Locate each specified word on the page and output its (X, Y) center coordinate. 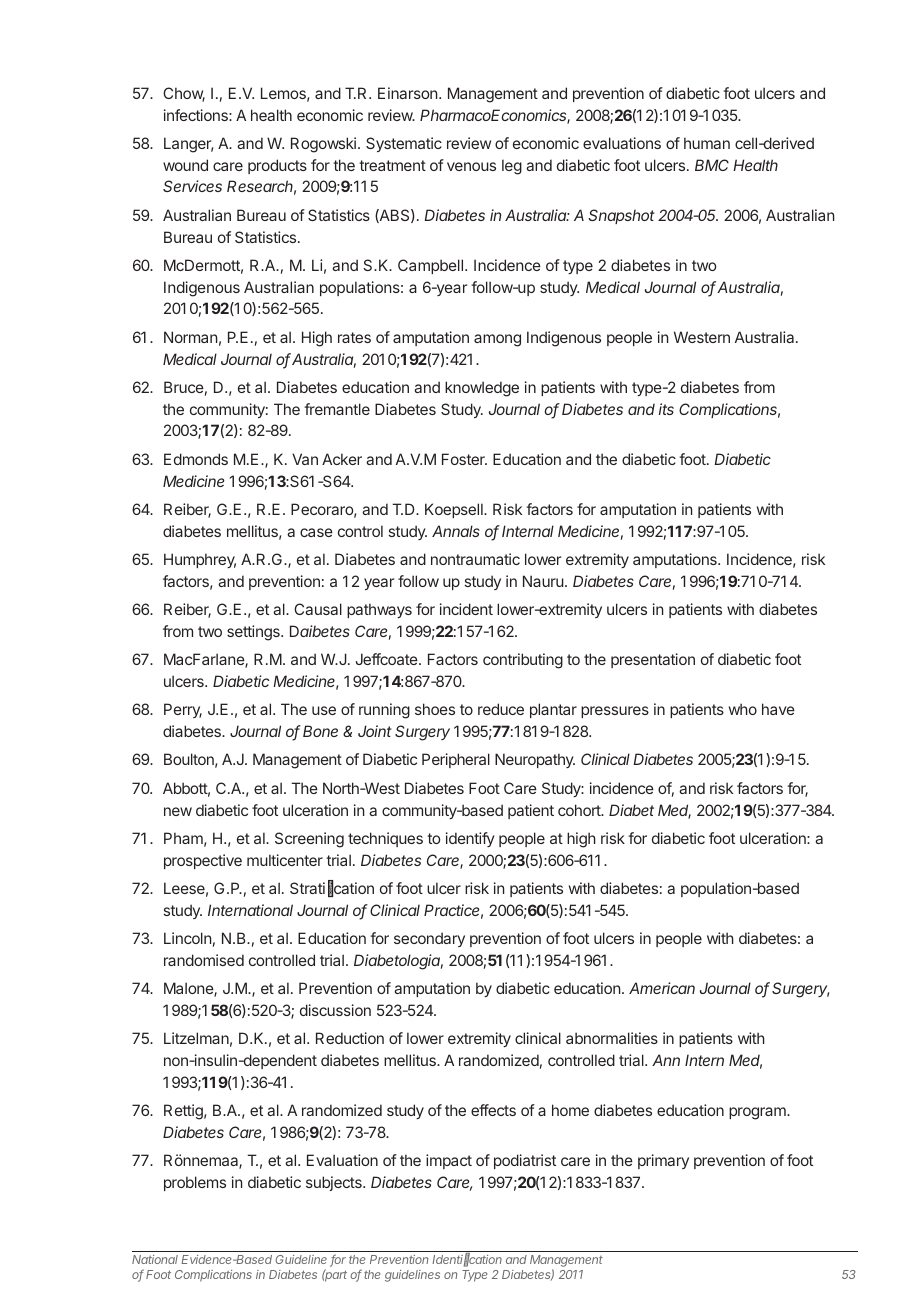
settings (254, 633)
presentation (653, 660)
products (277, 166)
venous (471, 166)
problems (195, 1183)
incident (466, 609)
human (707, 143)
